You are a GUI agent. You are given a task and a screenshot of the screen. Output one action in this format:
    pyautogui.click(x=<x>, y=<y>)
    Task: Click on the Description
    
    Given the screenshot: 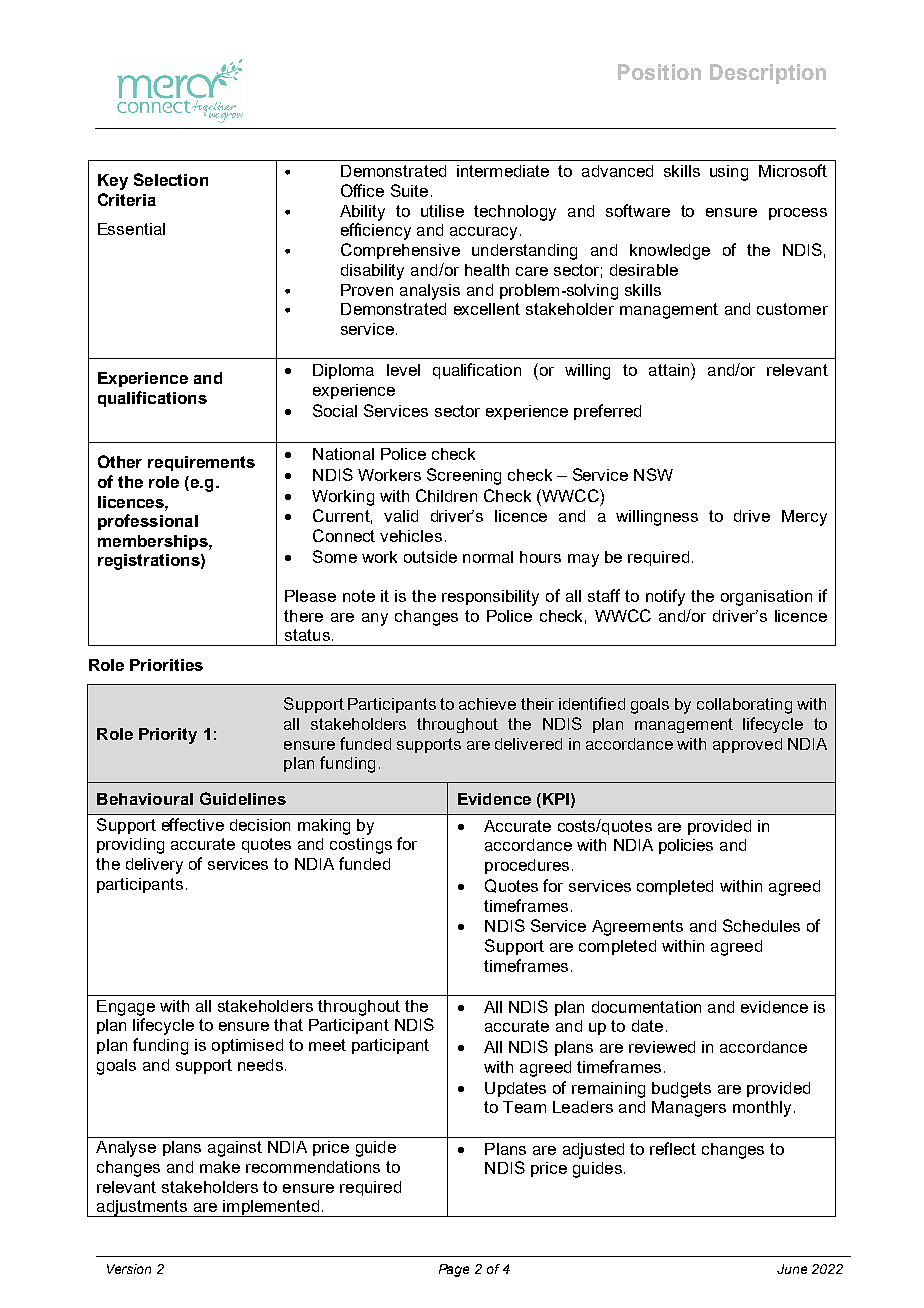 What is the action you would take?
    pyautogui.click(x=768, y=74)
